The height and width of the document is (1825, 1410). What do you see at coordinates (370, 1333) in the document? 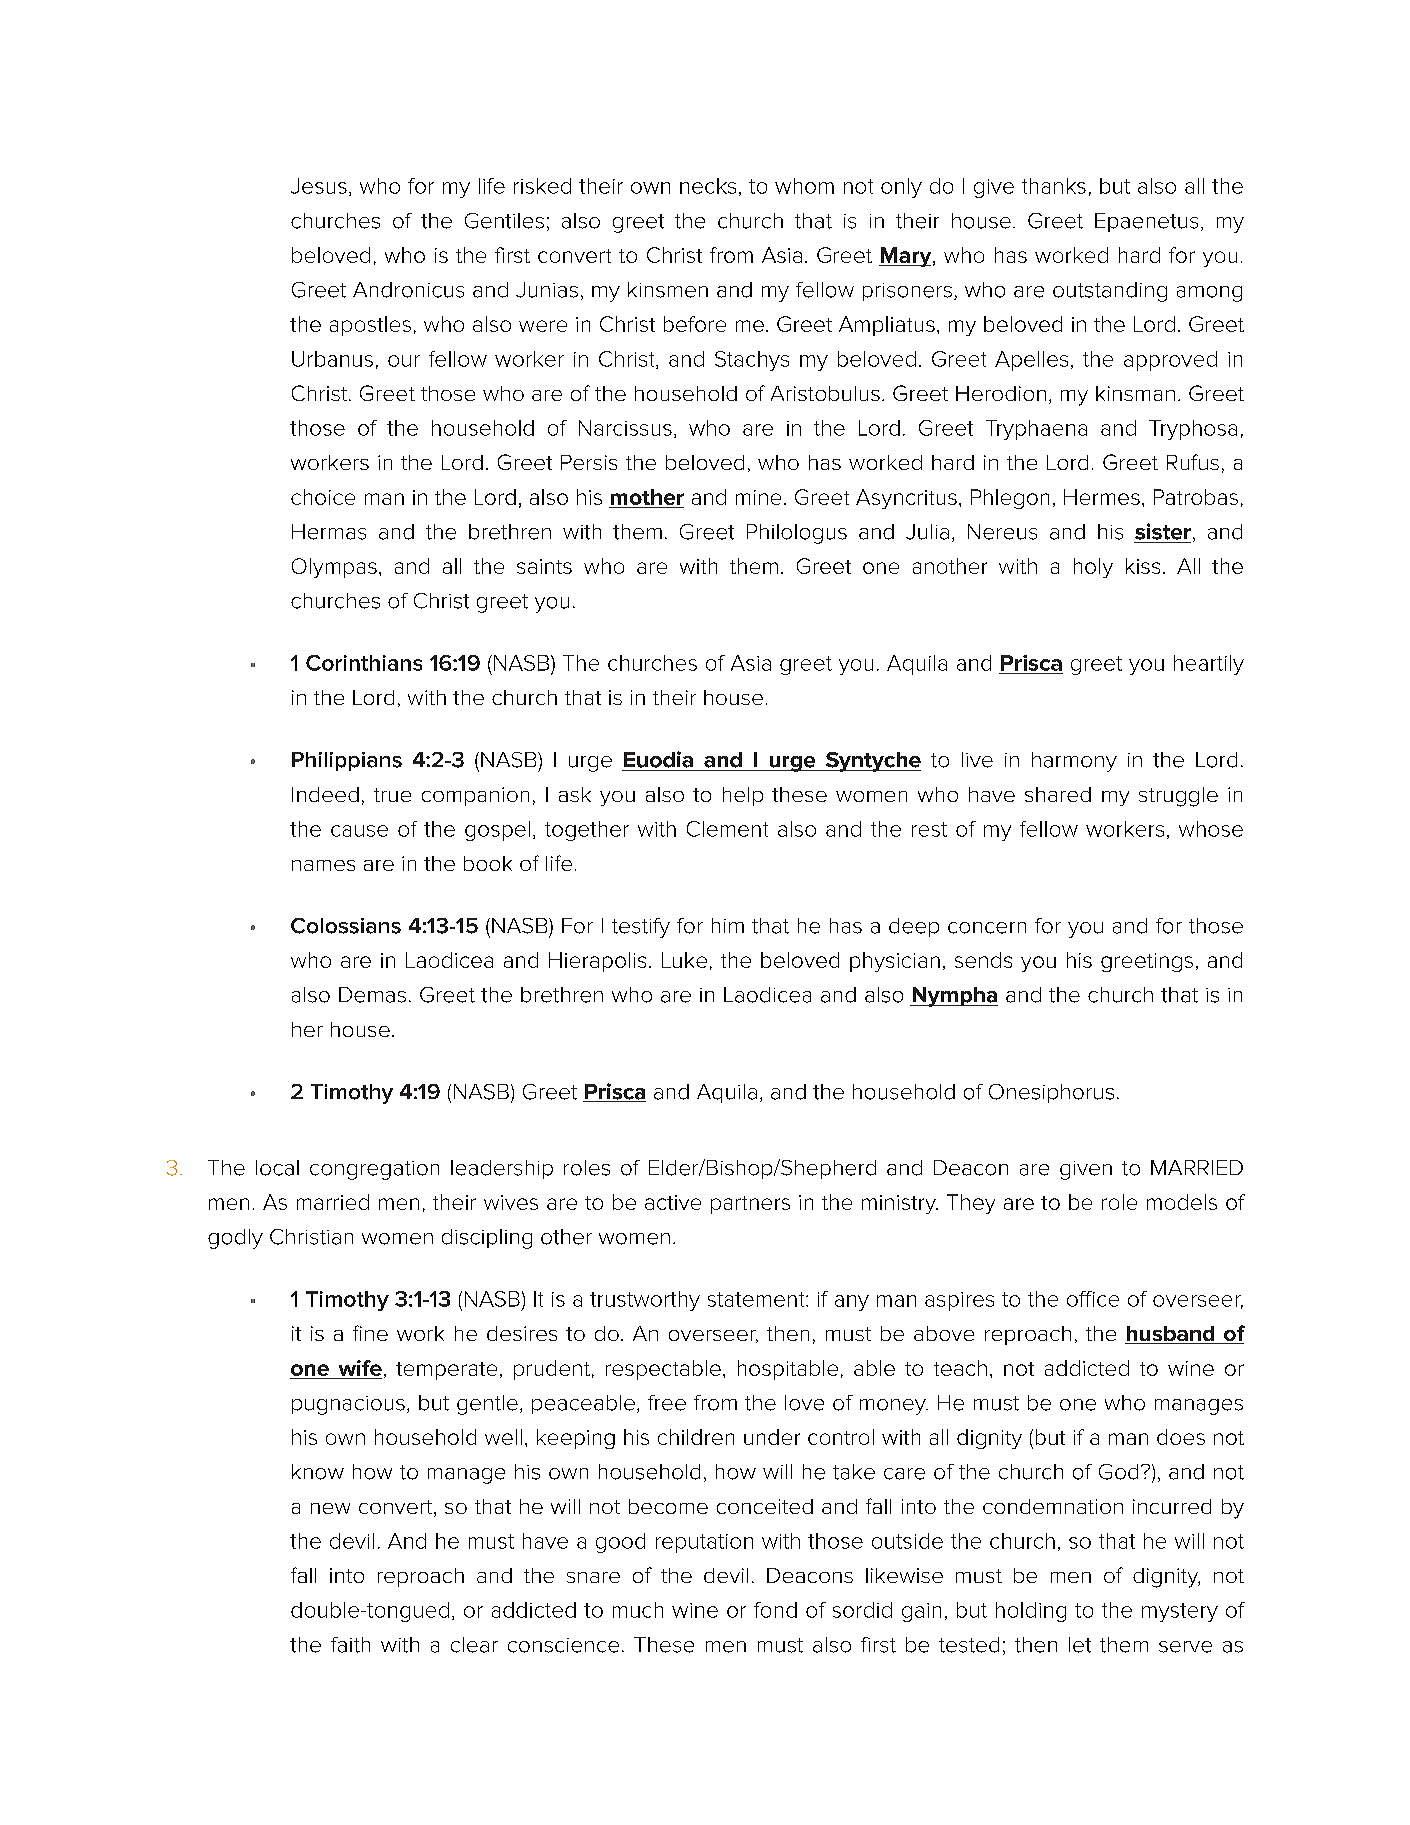
I see `fine` at bounding box center [370, 1333].
